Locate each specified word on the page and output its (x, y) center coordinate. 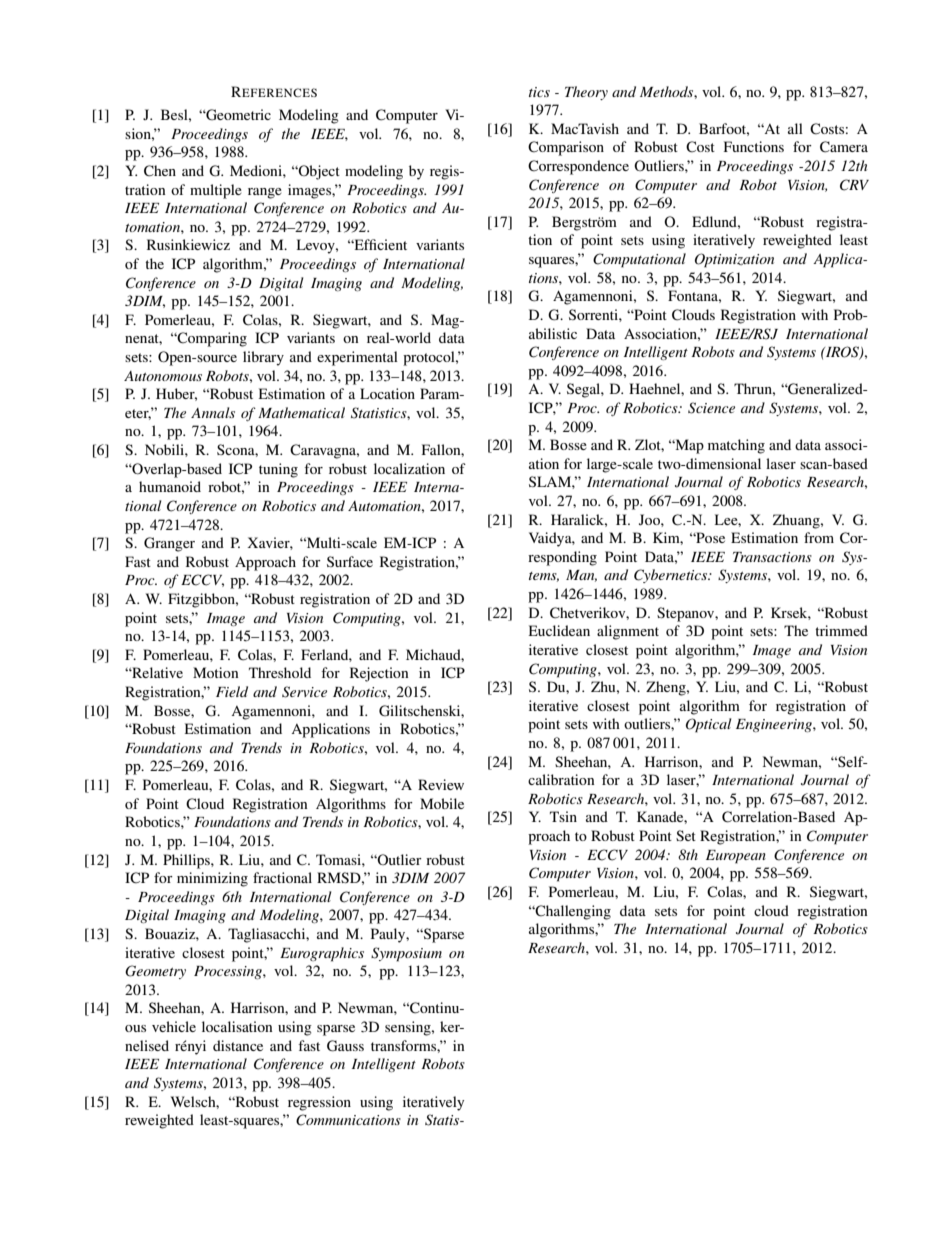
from (819, 537)
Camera (844, 147)
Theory (586, 93)
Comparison (566, 148)
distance (238, 1045)
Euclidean (559, 630)
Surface (350, 561)
